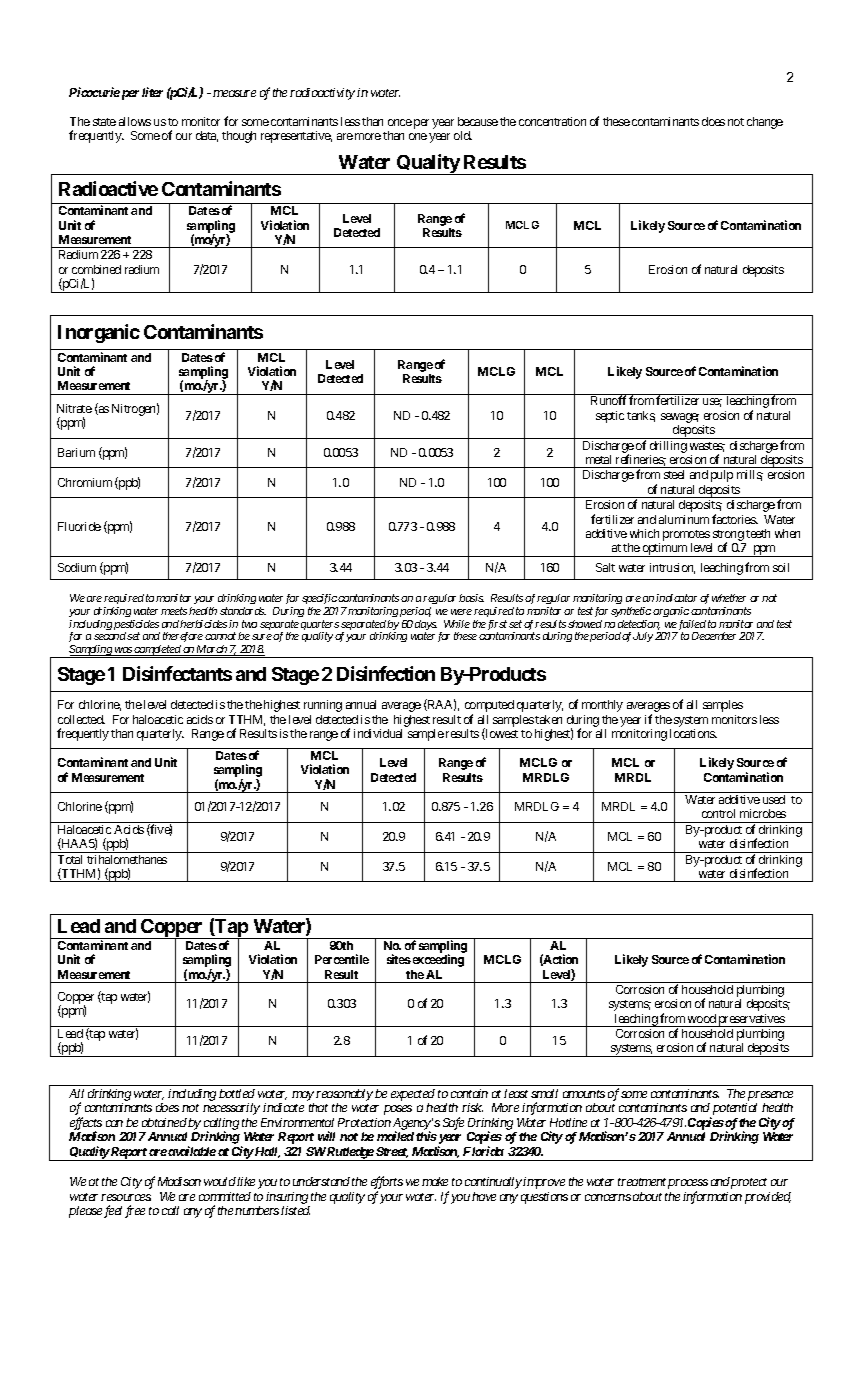 The height and width of the screenshot is (1400, 849). I want to click on days, so click(426, 626).
